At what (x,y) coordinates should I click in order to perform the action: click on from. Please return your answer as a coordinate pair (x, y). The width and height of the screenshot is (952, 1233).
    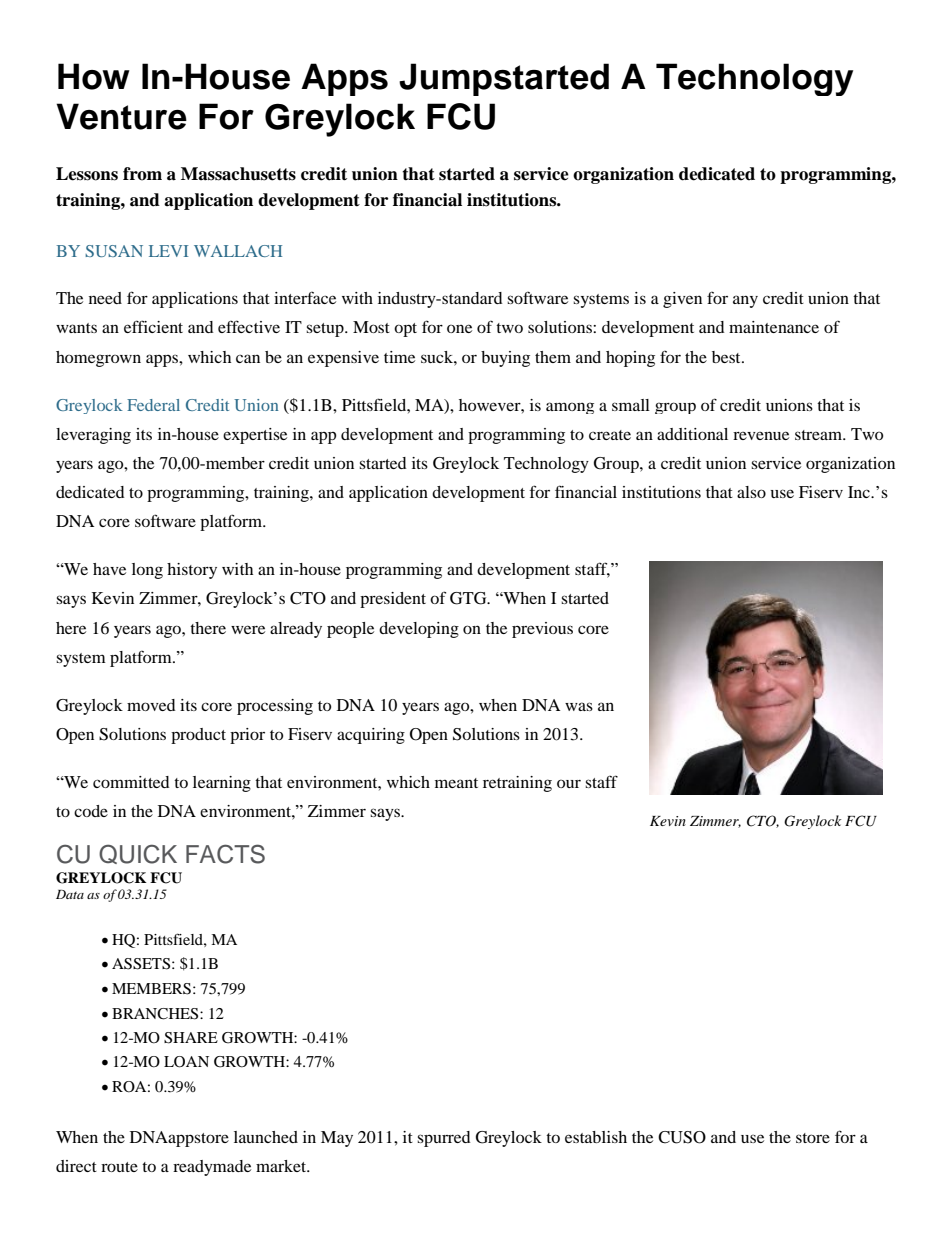
    Looking at the image, I should click on (142, 174).
